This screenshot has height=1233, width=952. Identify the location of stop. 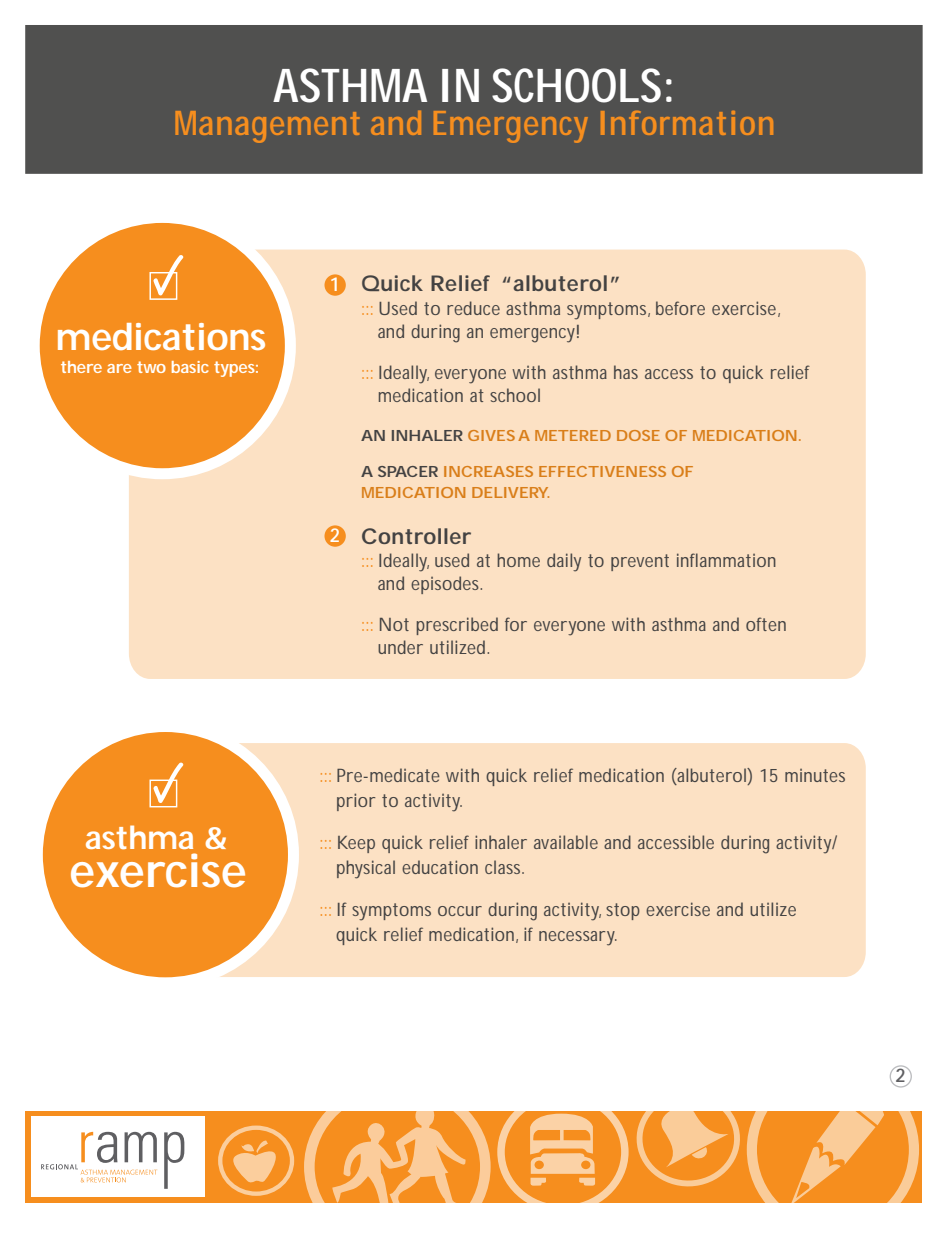
(623, 911).
